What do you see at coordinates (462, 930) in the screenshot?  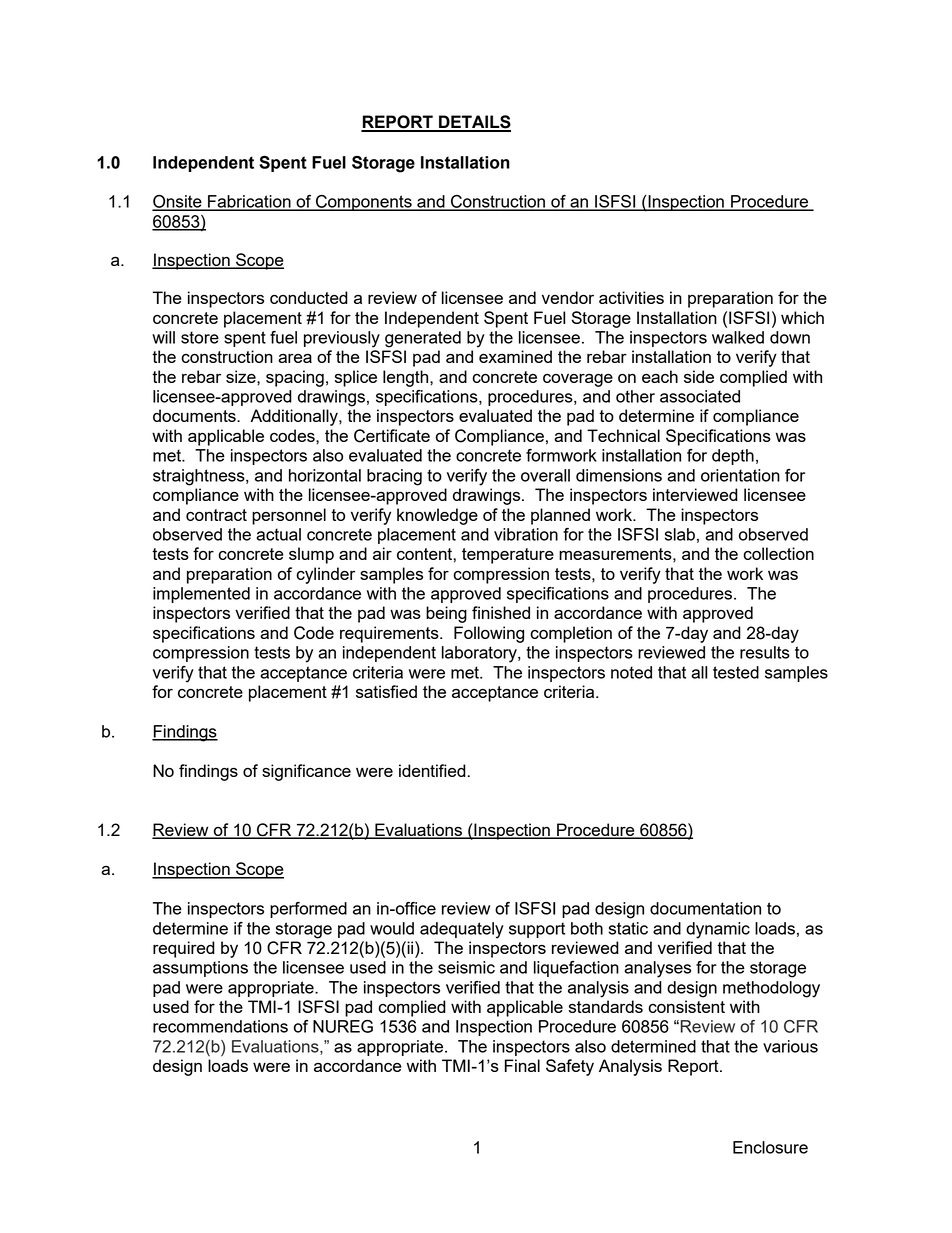 I see `adequately` at bounding box center [462, 930].
